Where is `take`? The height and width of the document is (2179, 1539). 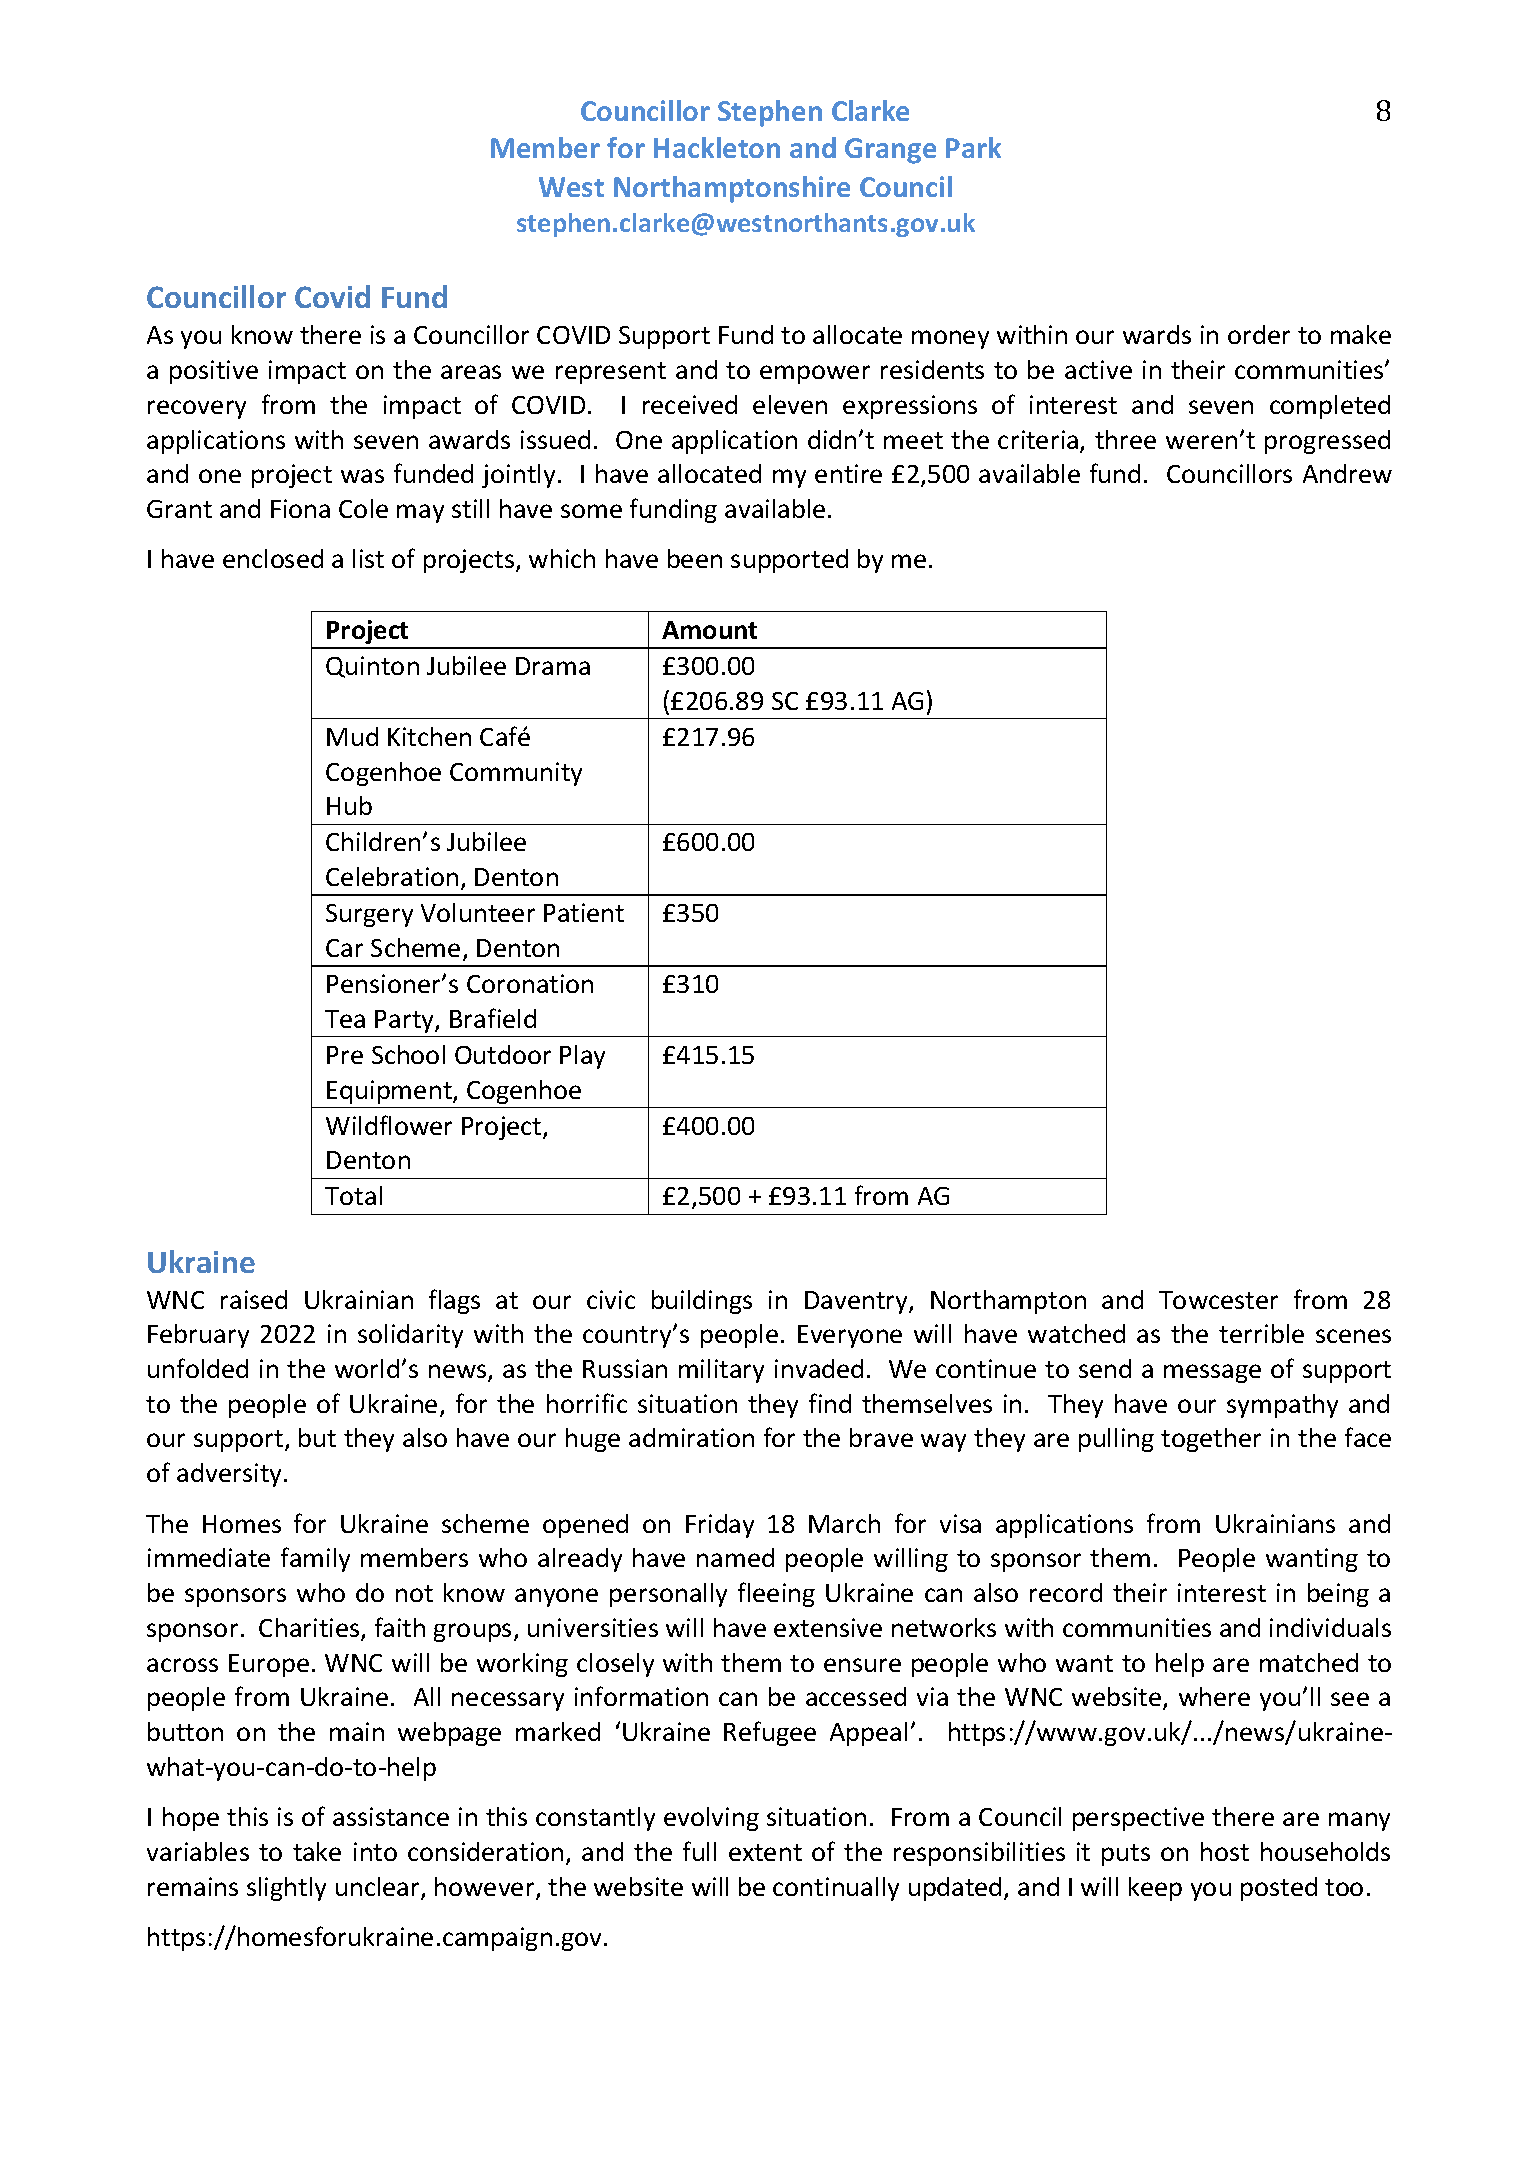 take is located at coordinates (317, 1851).
